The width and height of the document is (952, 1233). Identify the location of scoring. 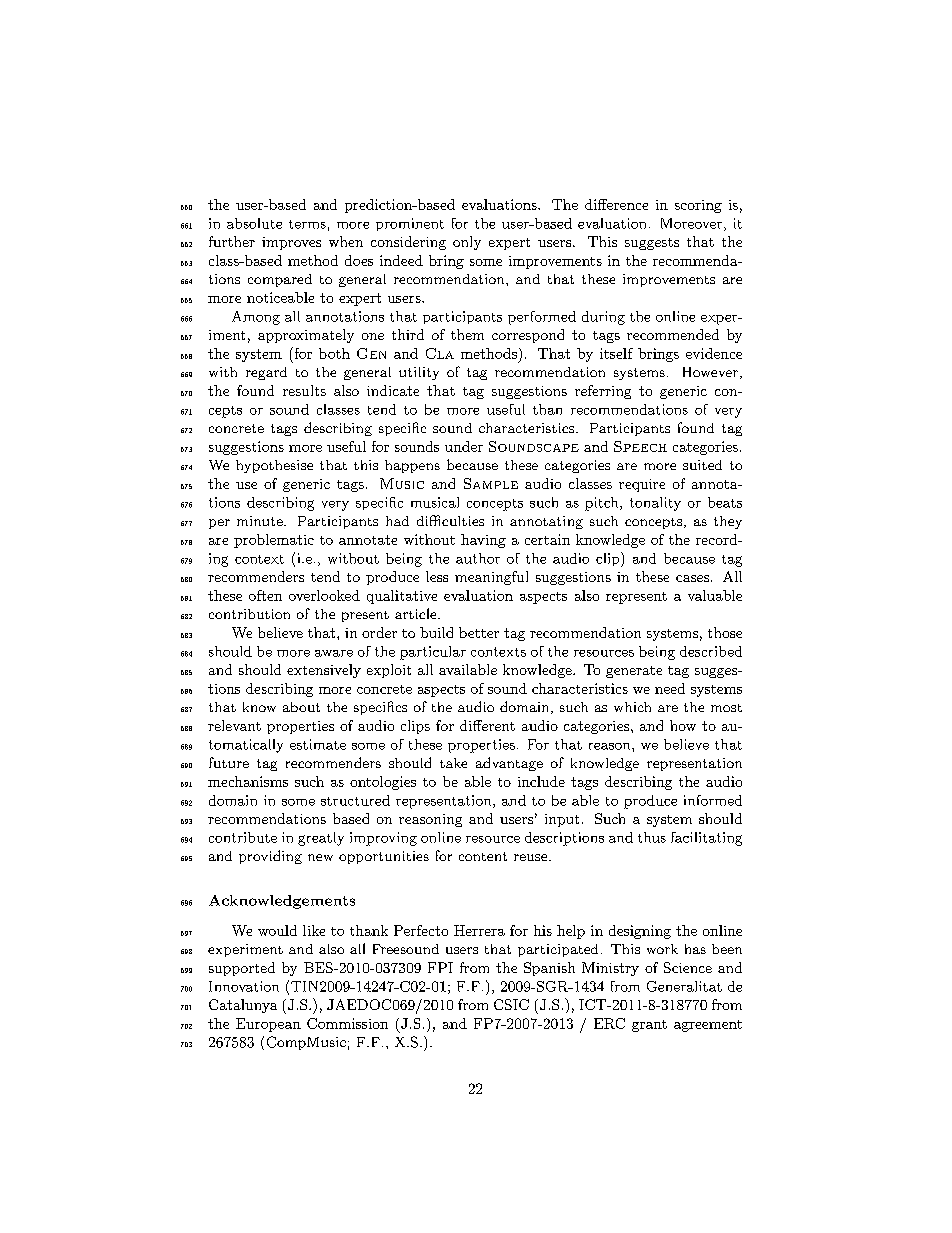
(698, 206).
